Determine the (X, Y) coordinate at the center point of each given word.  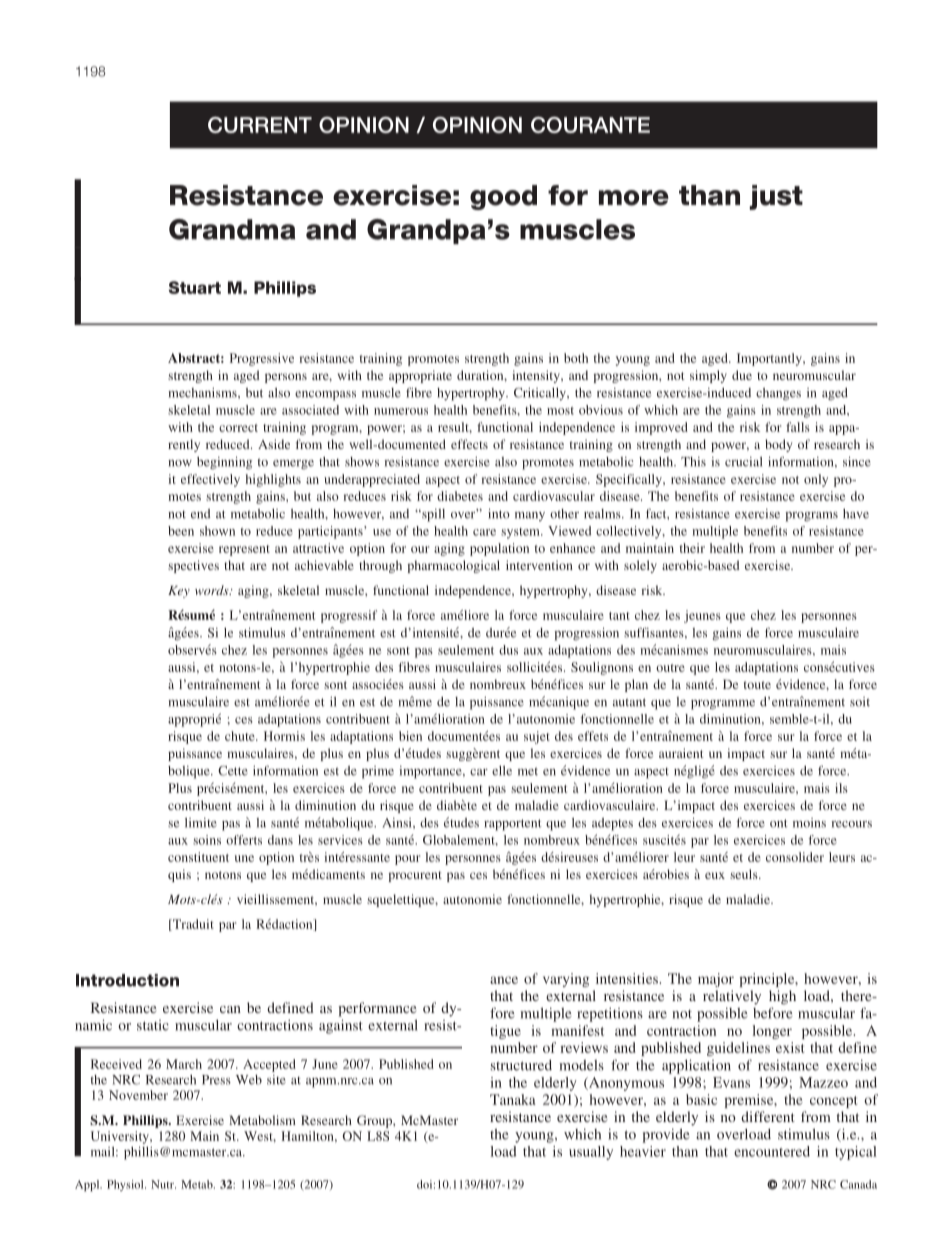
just (776, 197)
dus (508, 650)
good (503, 197)
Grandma (232, 229)
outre (670, 668)
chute (241, 736)
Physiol (126, 1185)
